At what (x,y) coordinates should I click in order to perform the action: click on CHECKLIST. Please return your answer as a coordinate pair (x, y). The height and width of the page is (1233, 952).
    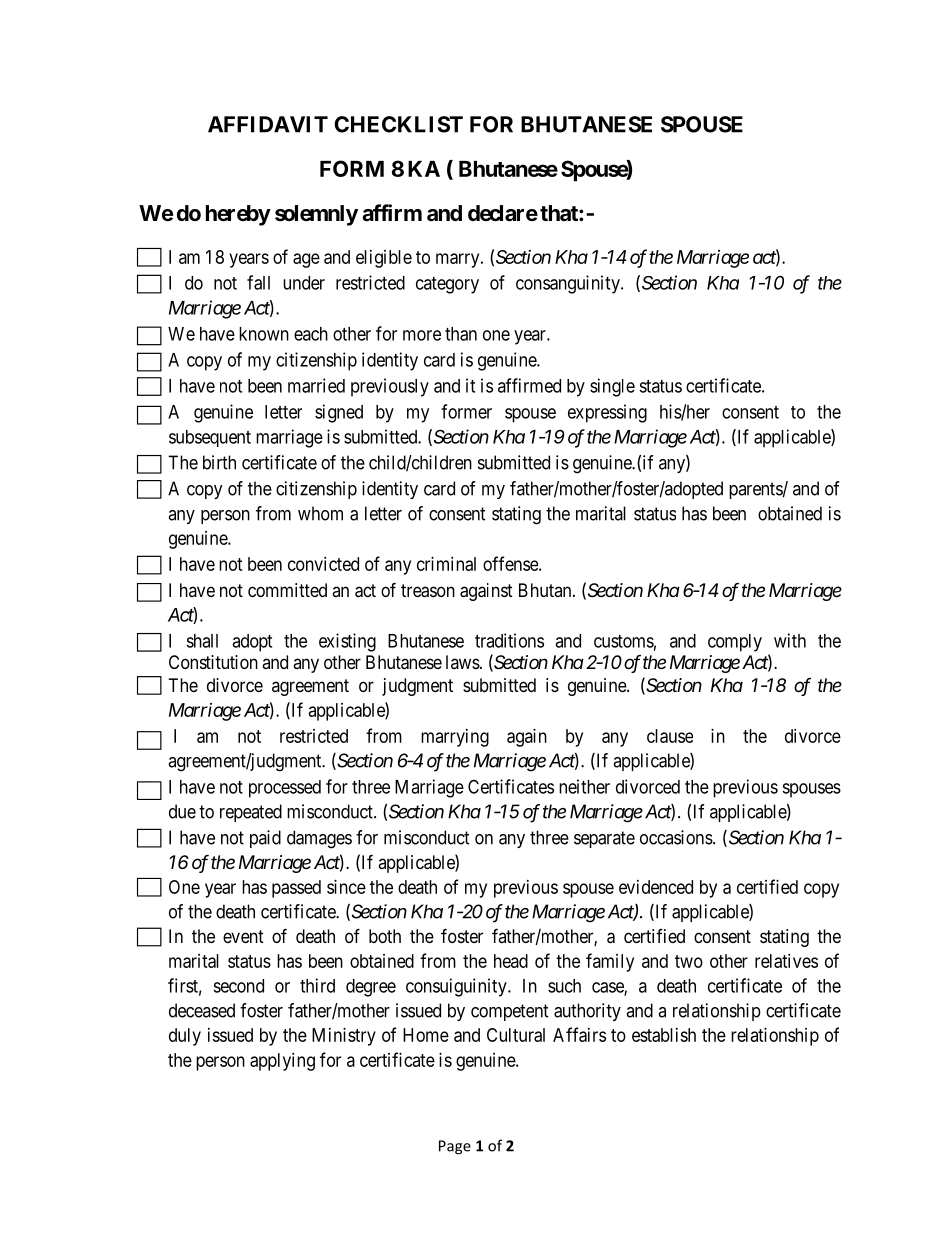
    Looking at the image, I should click on (398, 124).
